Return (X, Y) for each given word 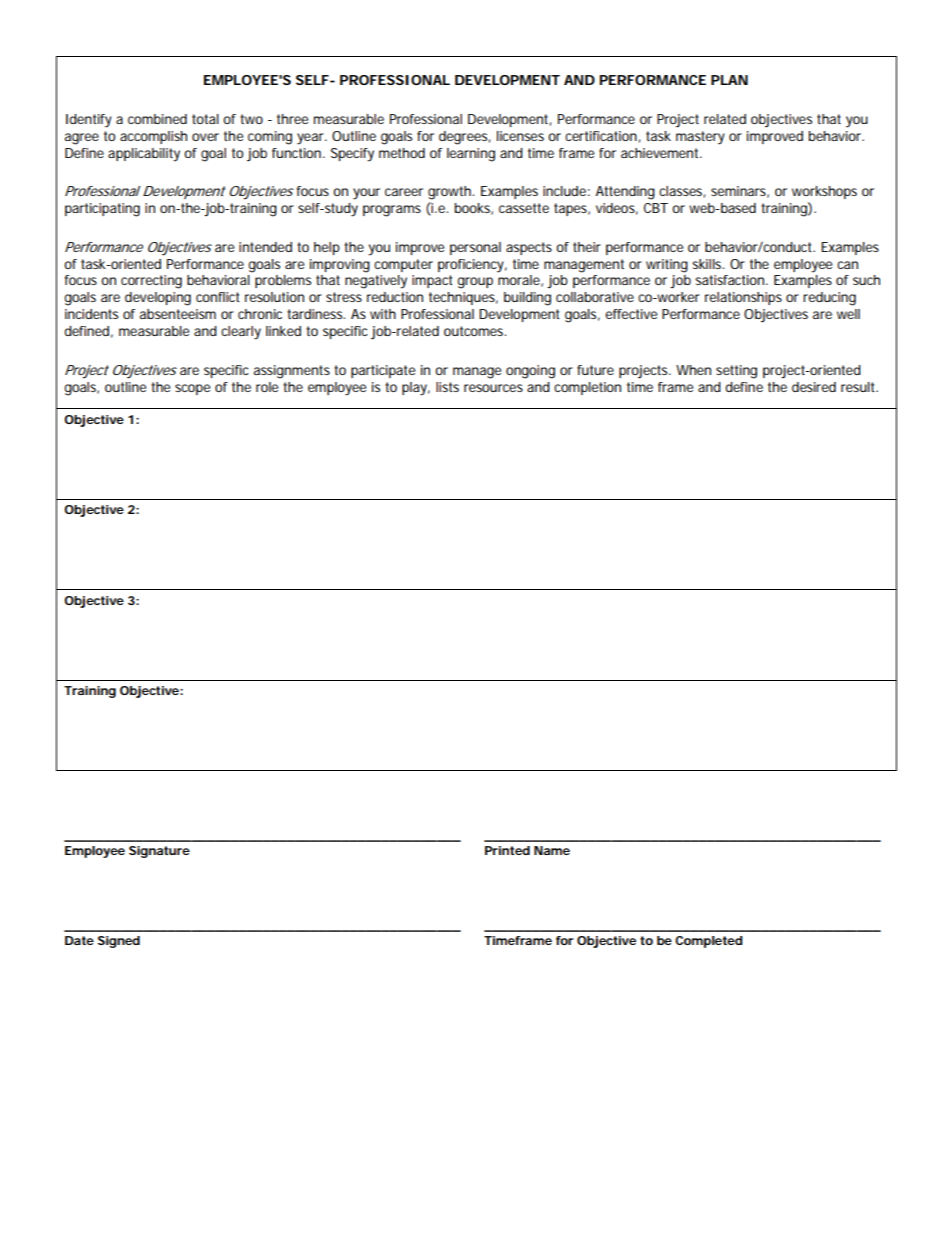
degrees (464, 138)
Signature (159, 852)
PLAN (729, 80)
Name (552, 850)
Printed (507, 850)
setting (736, 372)
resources (493, 388)
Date (79, 940)
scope (192, 389)
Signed (119, 942)
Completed (709, 942)
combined (157, 119)
